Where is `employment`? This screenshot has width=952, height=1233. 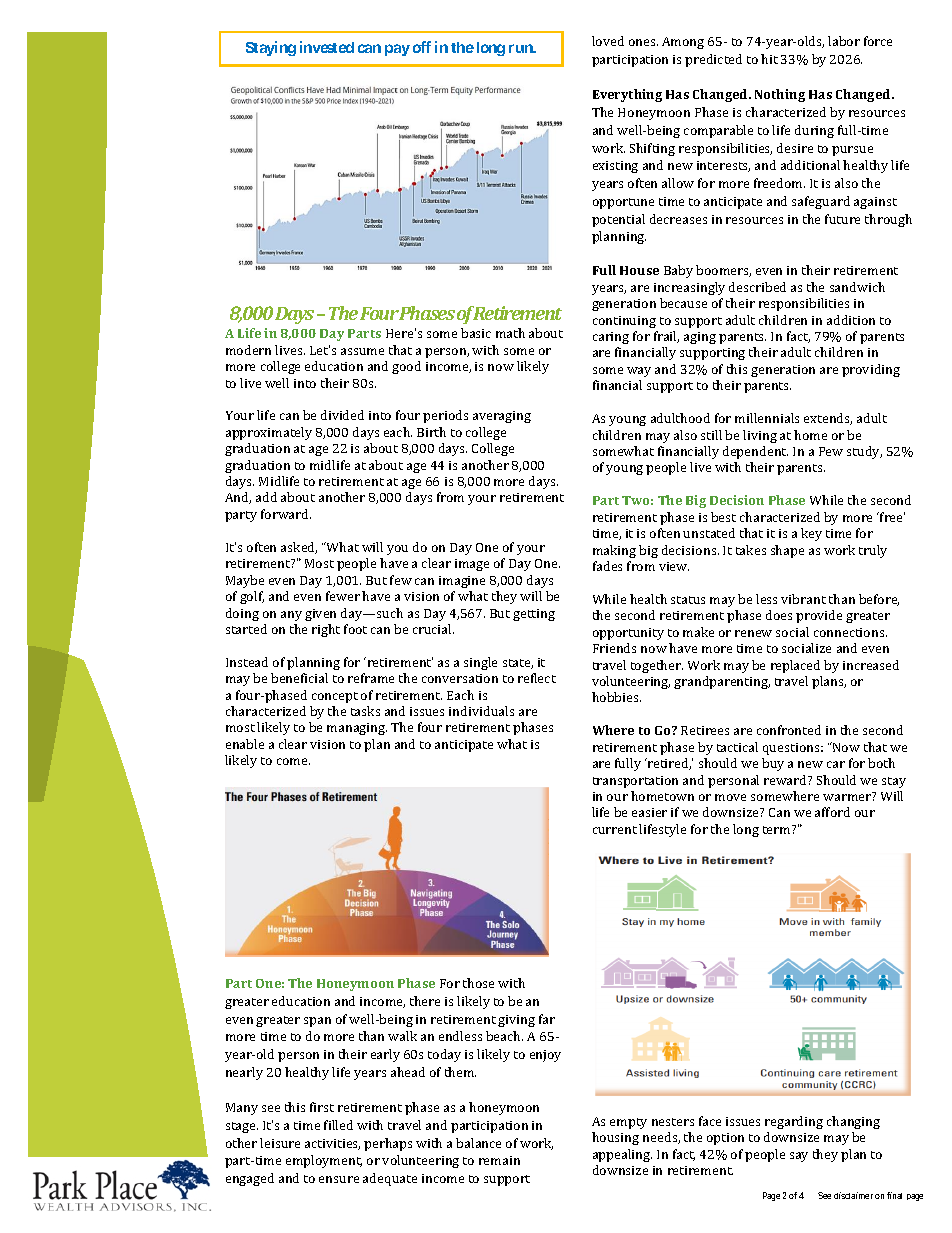
employment is located at coordinates (324, 1161).
